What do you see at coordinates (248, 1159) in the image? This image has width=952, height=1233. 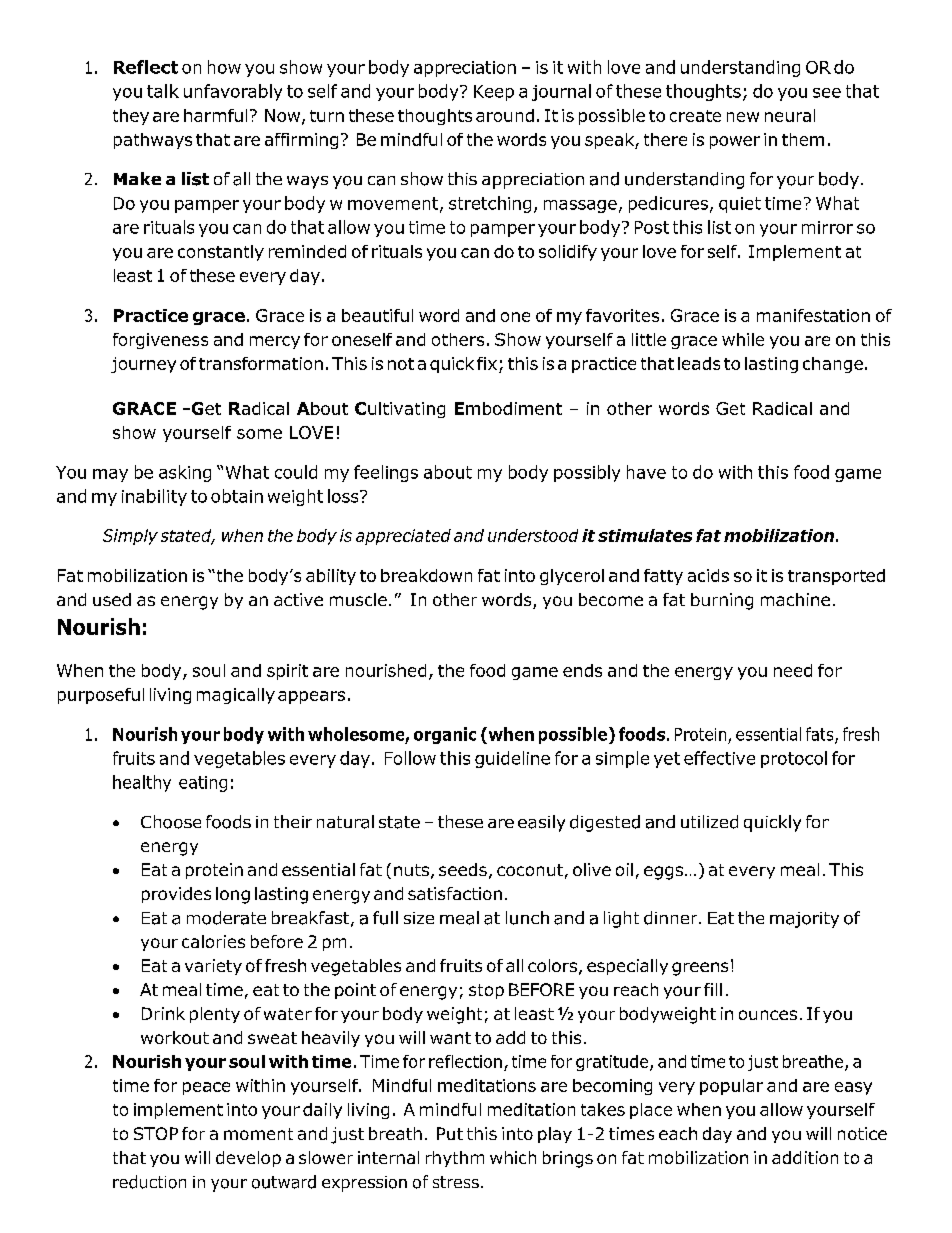 I see `develop` at bounding box center [248, 1159].
